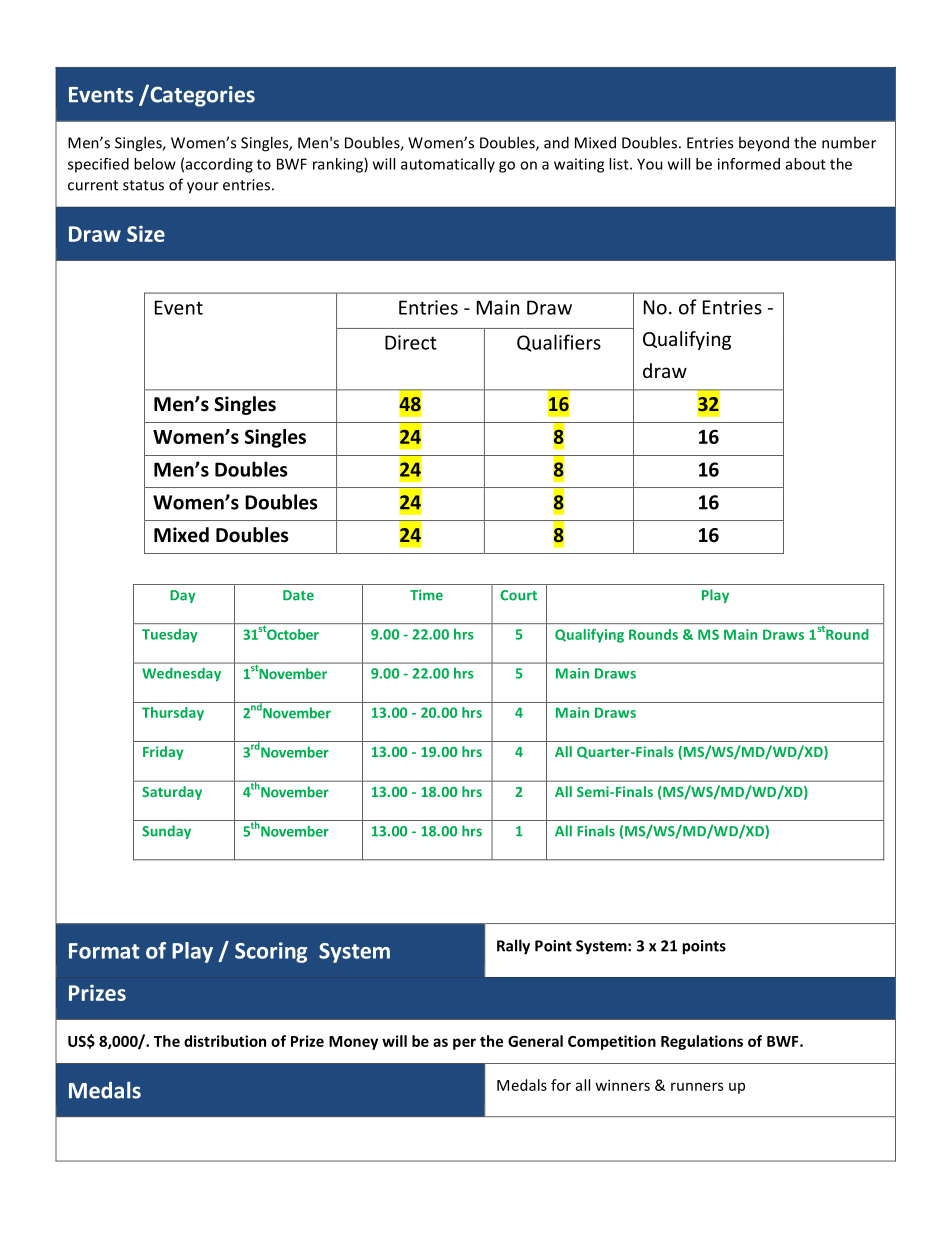 The width and height of the screenshot is (952, 1233). I want to click on Friday, so click(163, 753).
